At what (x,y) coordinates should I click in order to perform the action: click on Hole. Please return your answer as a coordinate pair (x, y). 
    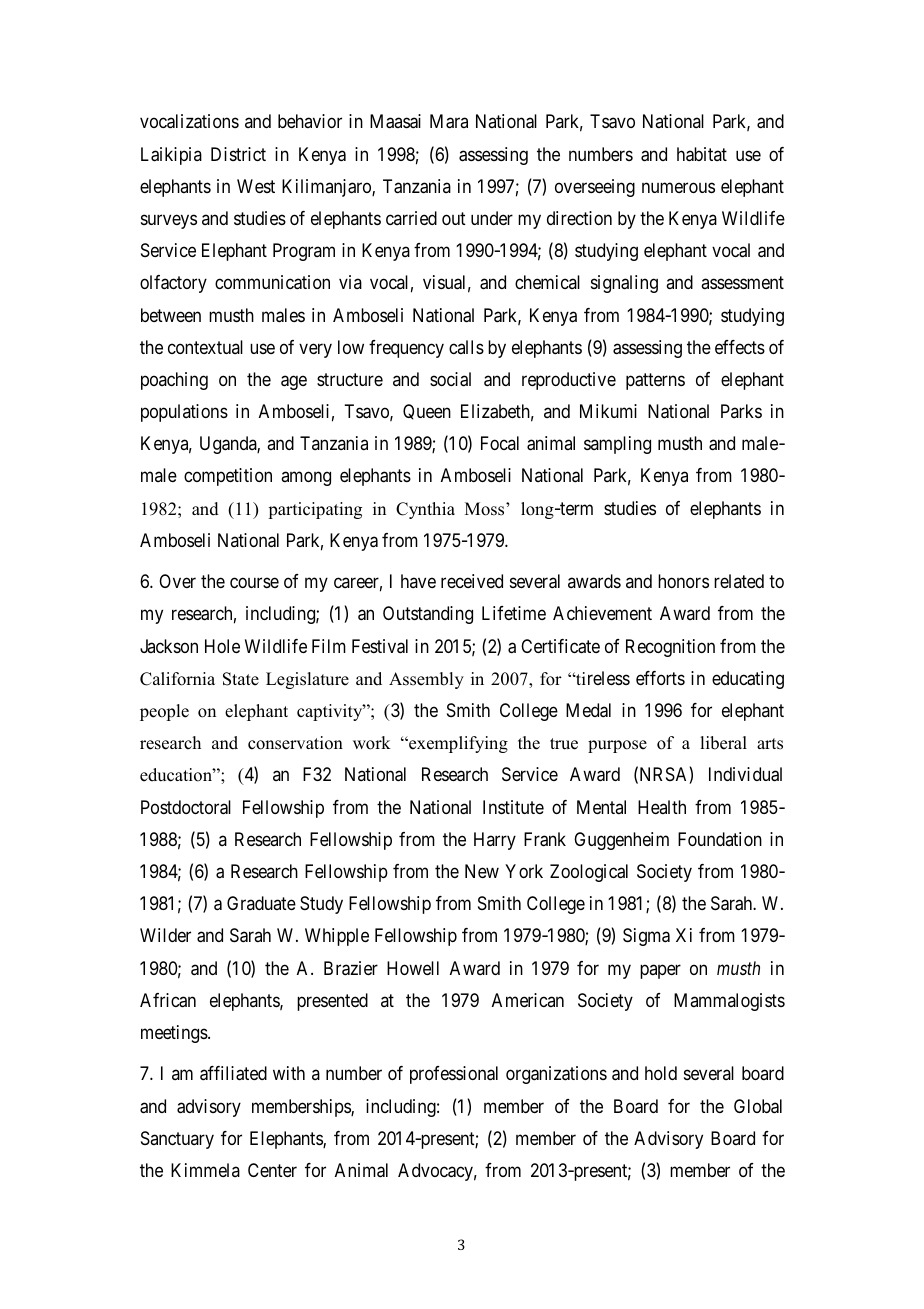
    Looking at the image, I should click on (222, 646).
